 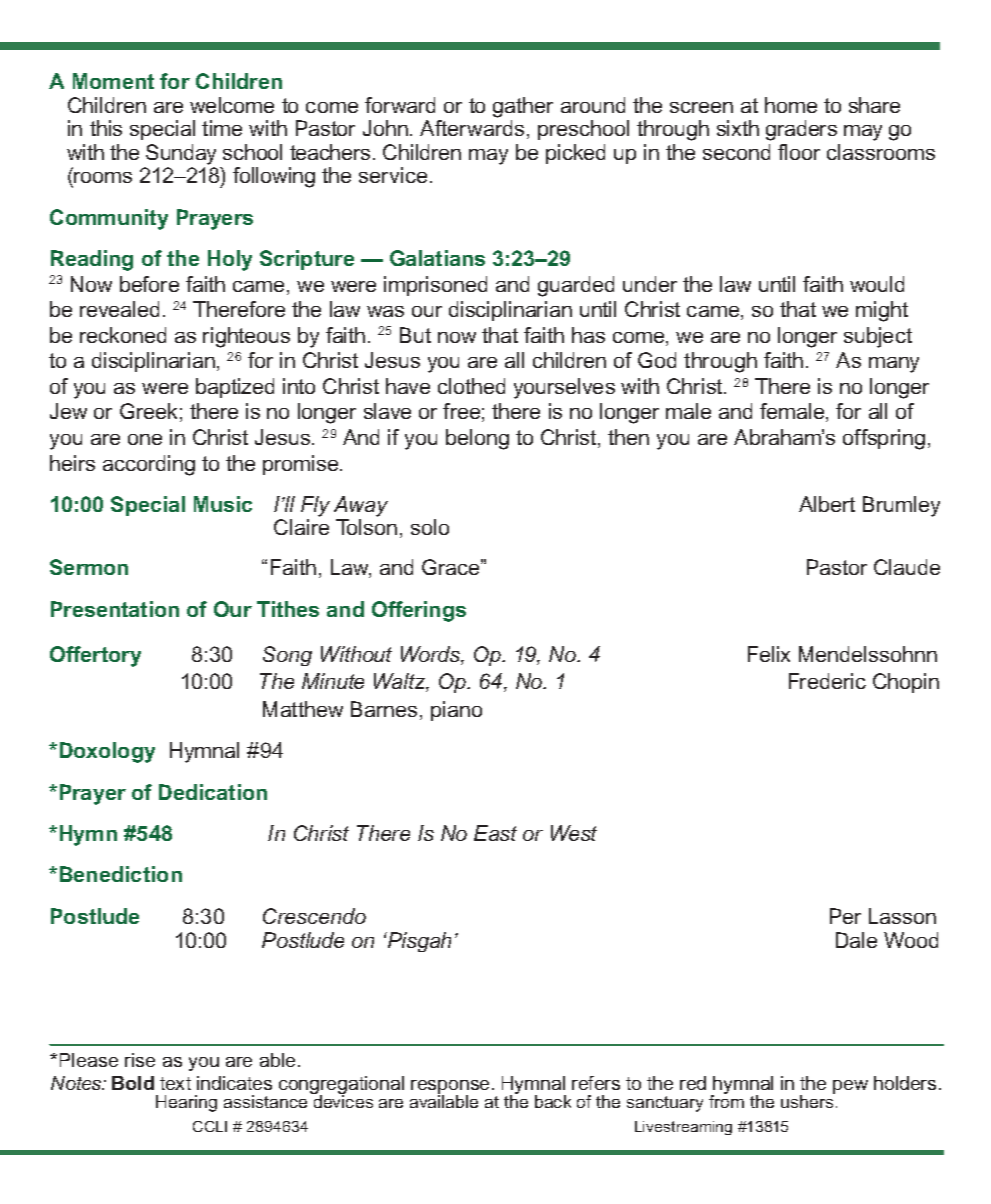 What do you see at coordinates (121, 874) in the screenshot?
I see `Benediction` at bounding box center [121, 874].
